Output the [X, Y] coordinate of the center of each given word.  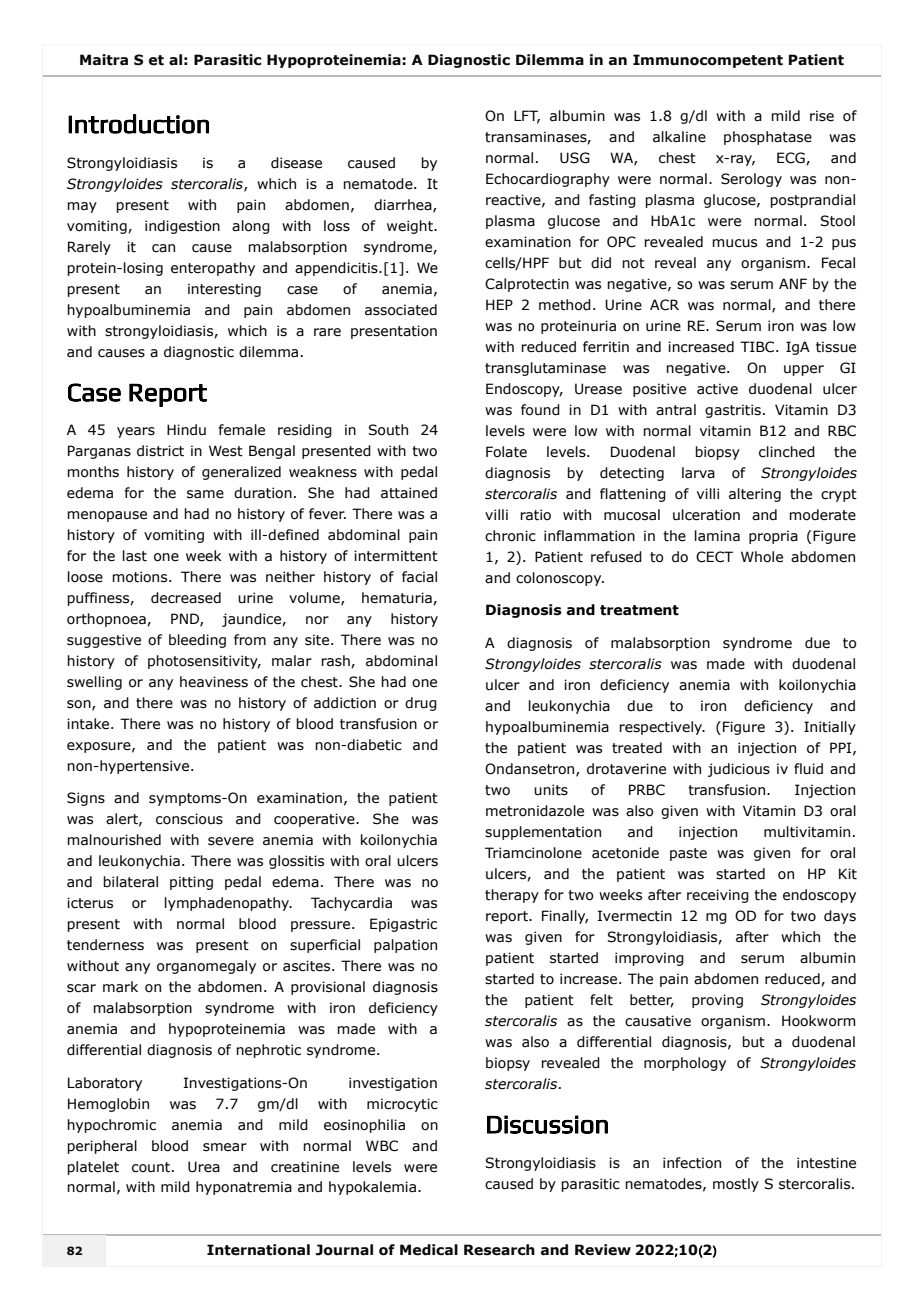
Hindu [186, 430]
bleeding [197, 641]
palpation [405, 946]
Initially [830, 728]
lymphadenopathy [228, 904]
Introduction [138, 124]
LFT [527, 117]
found [540, 410]
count [152, 1167]
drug [421, 704]
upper [804, 370]
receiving [718, 896]
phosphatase [768, 138]
